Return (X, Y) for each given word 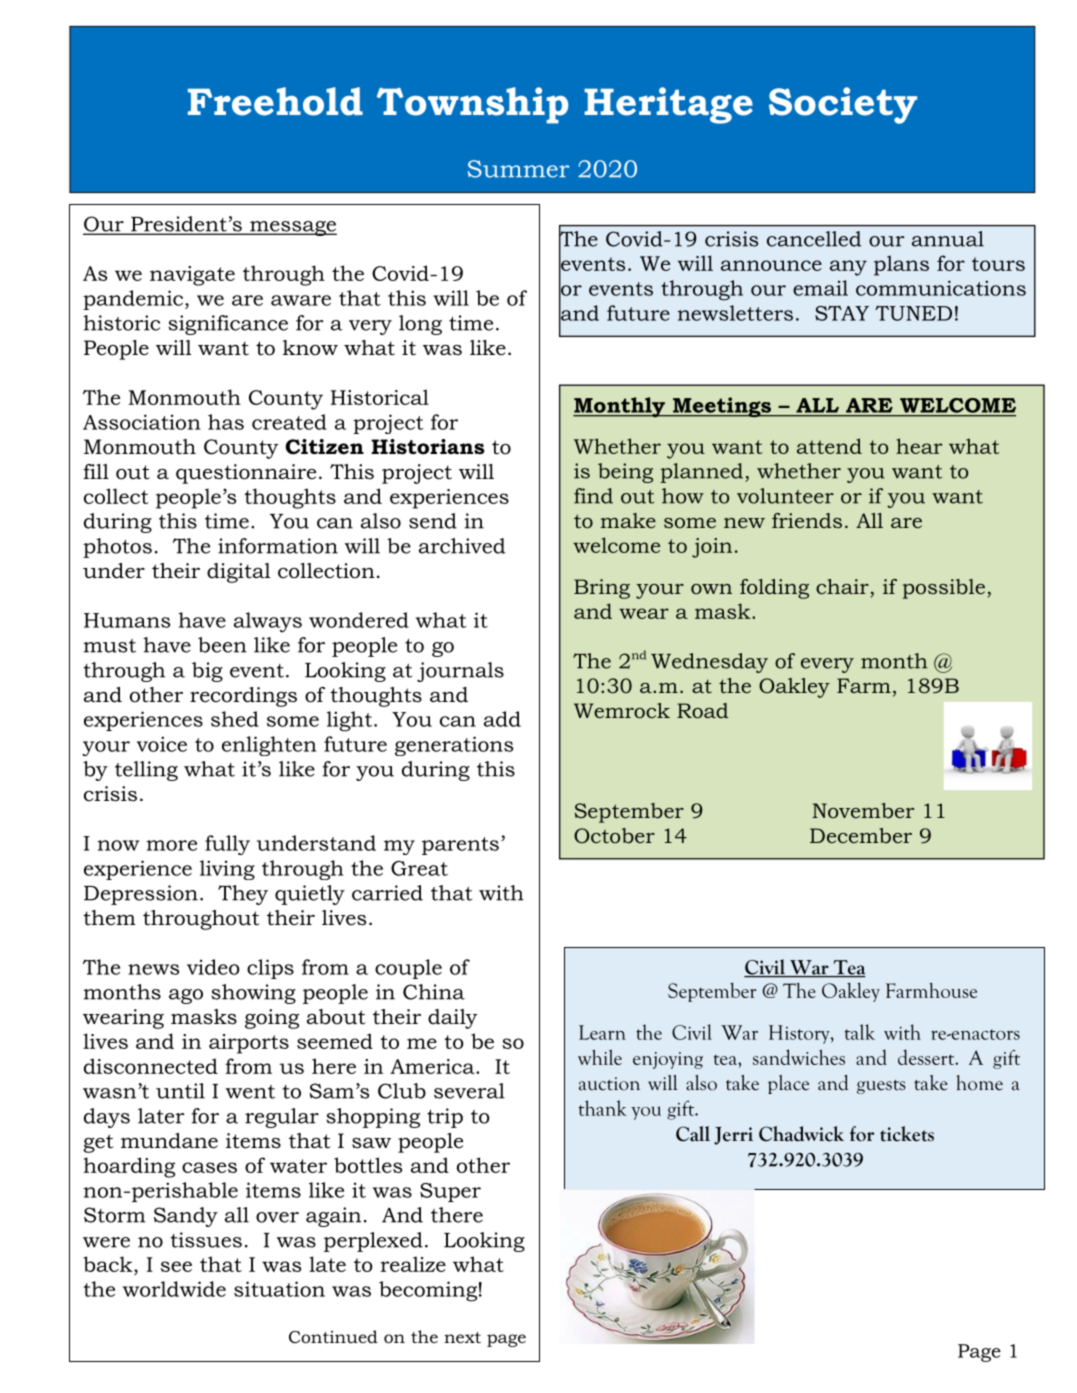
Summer (518, 169)
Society (843, 105)
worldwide (174, 1289)
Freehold (275, 101)
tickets (907, 1134)
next (462, 1337)
